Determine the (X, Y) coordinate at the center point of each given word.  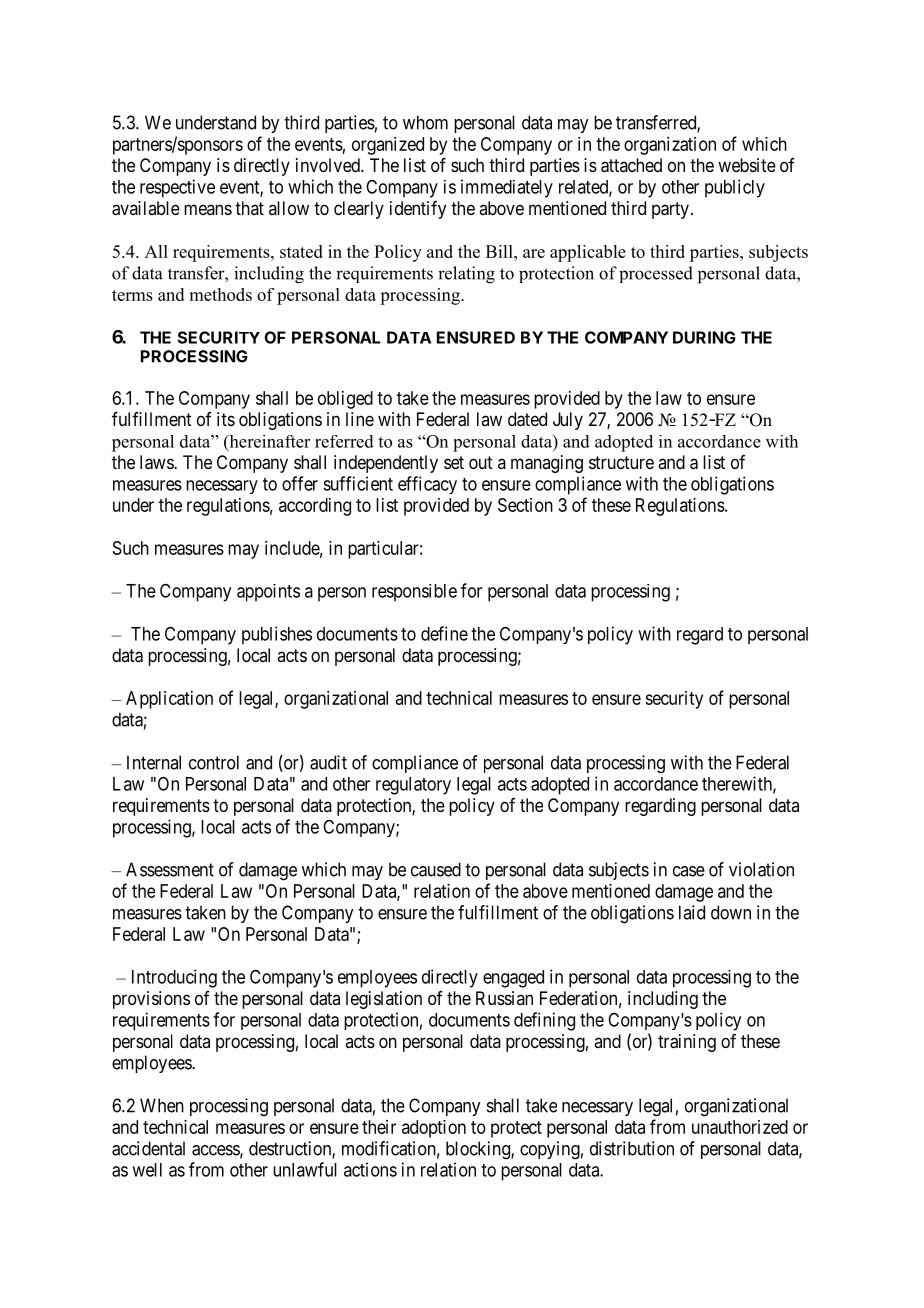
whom (425, 122)
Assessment (170, 869)
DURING (704, 337)
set (454, 462)
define (444, 633)
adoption (434, 1129)
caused (436, 869)
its (226, 419)
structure (621, 462)
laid (692, 912)
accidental (148, 1148)
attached (631, 165)
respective (177, 188)
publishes (277, 635)
